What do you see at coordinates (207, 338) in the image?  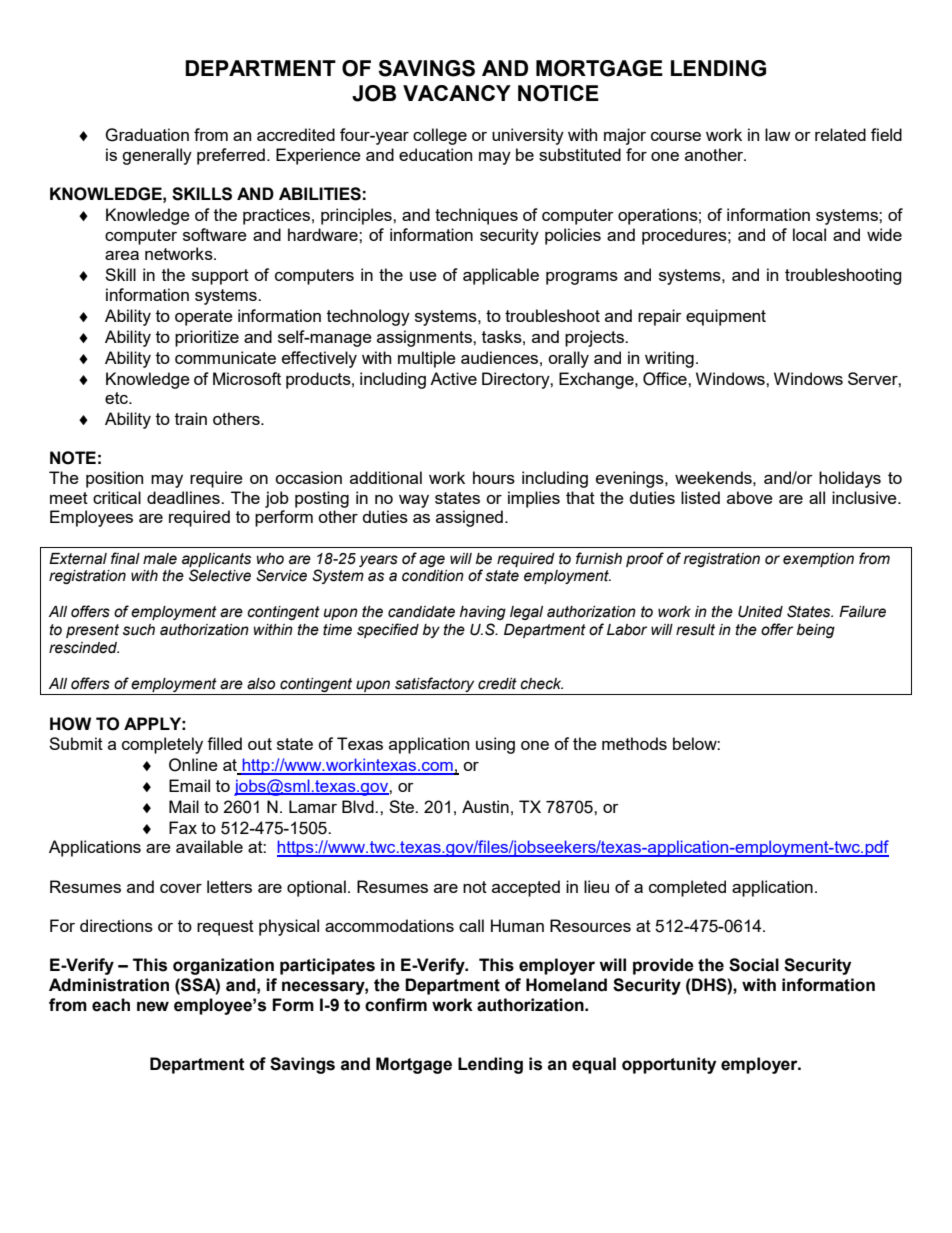 I see `prioritize` at bounding box center [207, 338].
